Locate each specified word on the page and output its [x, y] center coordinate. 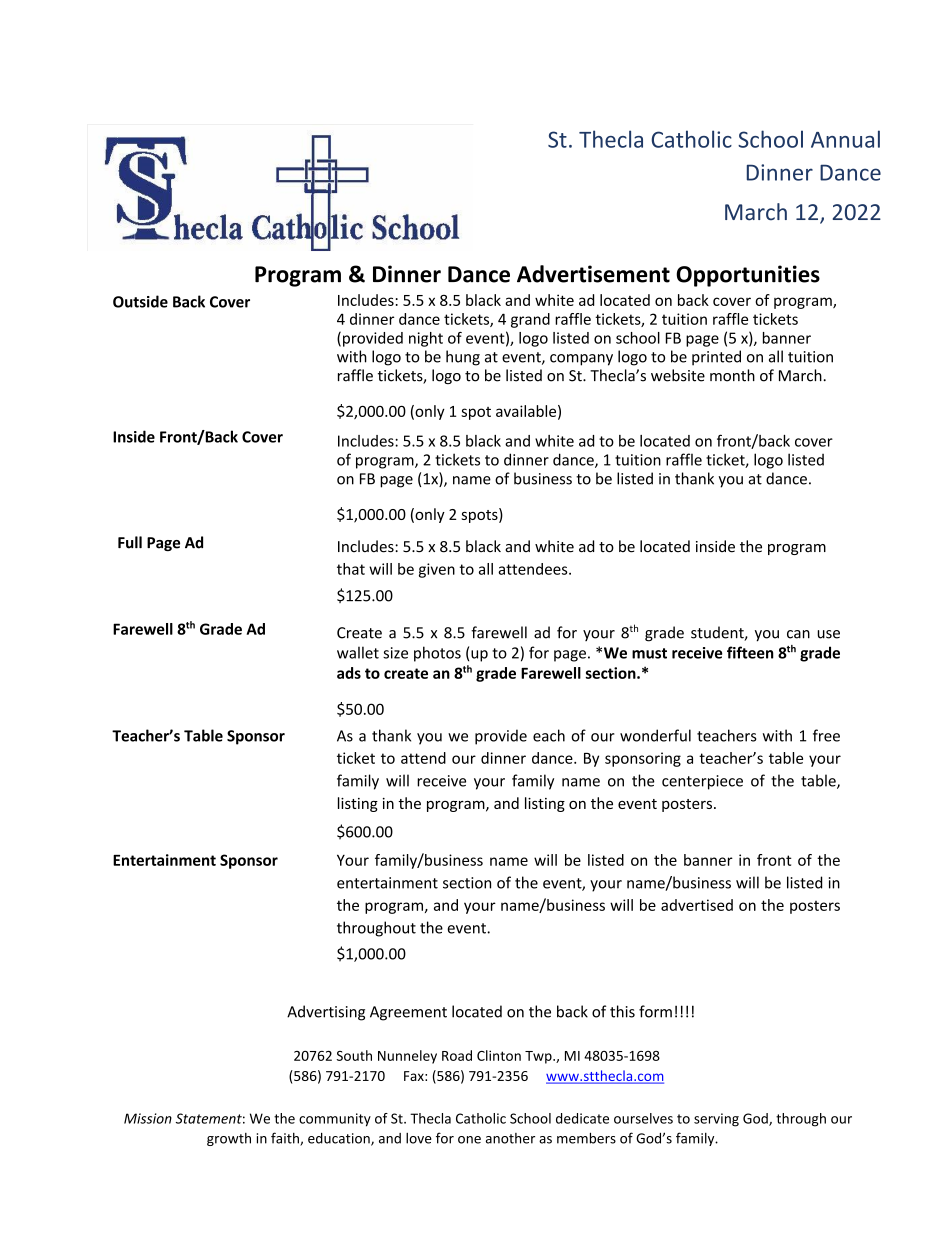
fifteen [750, 652]
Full [130, 542]
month [732, 375]
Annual [845, 139]
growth [229, 1139]
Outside [140, 301]
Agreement [408, 1013]
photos [437, 654]
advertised [697, 905]
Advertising [326, 1013]
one [469, 1140]
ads [349, 673]
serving [716, 1120]
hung [463, 358]
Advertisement [593, 274]
